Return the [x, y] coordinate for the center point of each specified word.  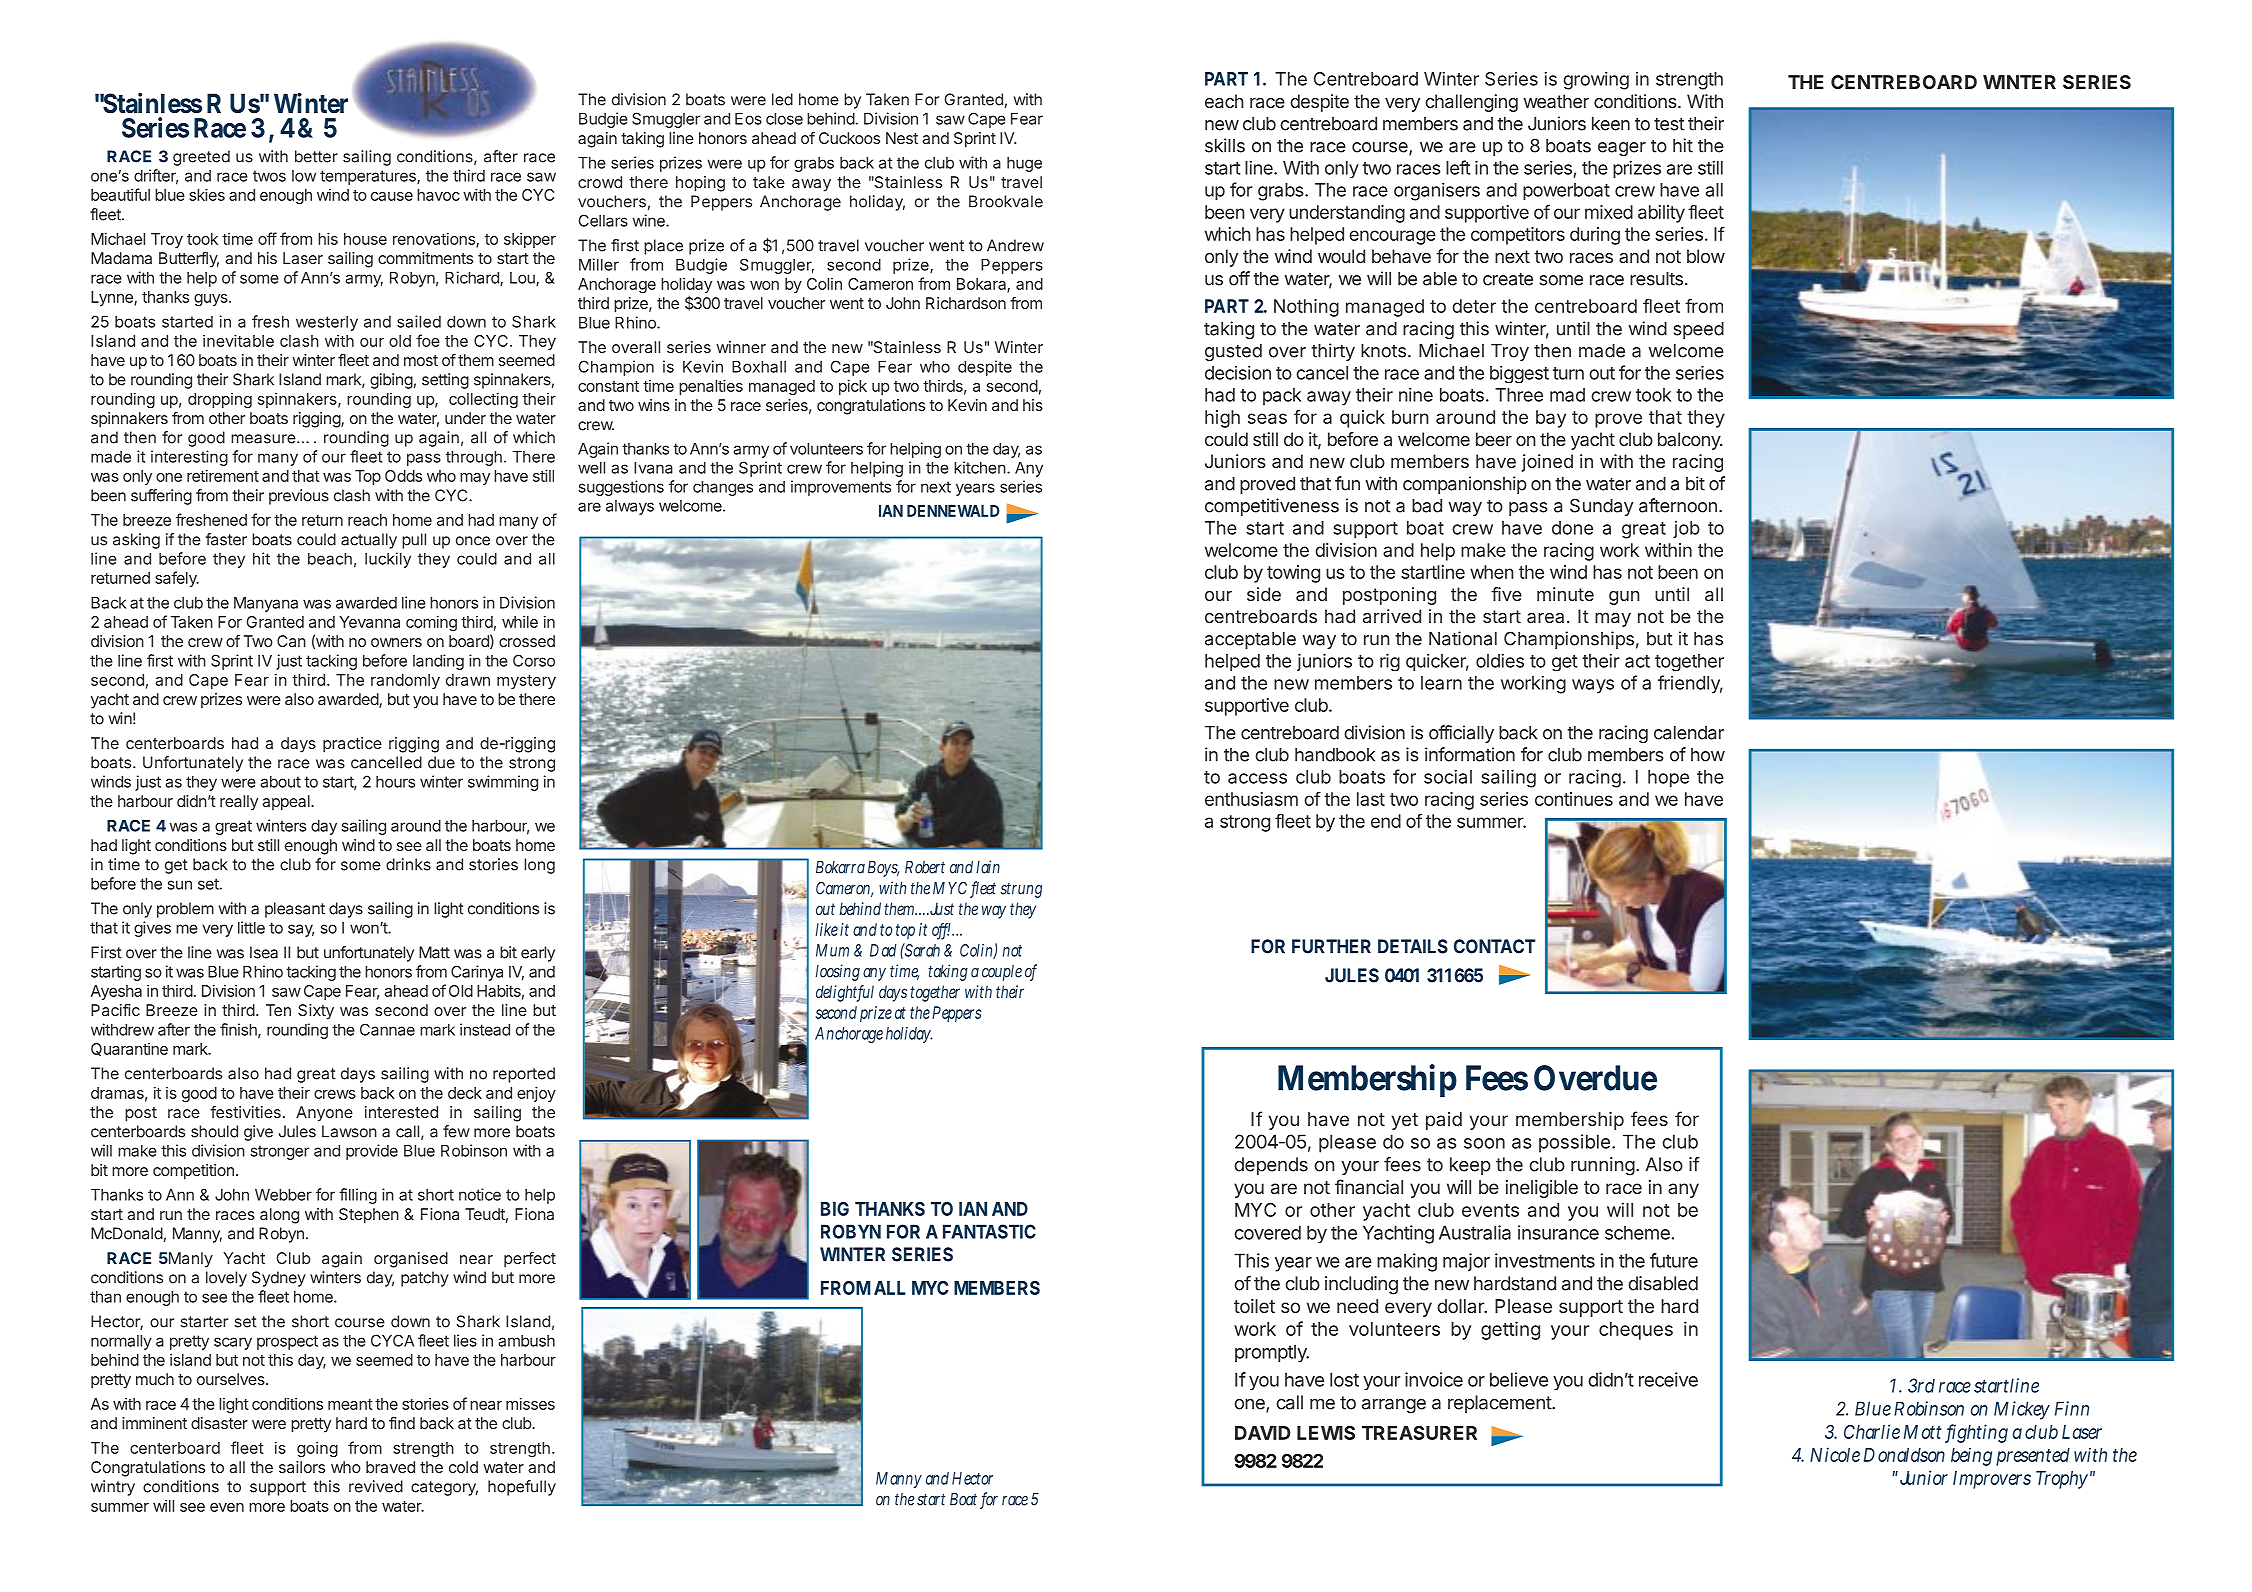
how [1708, 755]
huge [1024, 164]
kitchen [980, 467]
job [1686, 529]
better [316, 156]
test [1669, 124]
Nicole [1835, 1454]
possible [1574, 1143]
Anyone [324, 1114]
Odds [403, 476]
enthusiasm [1251, 799]
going [317, 1449]
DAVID [1263, 1433]
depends [1271, 1166]
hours [395, 782]
